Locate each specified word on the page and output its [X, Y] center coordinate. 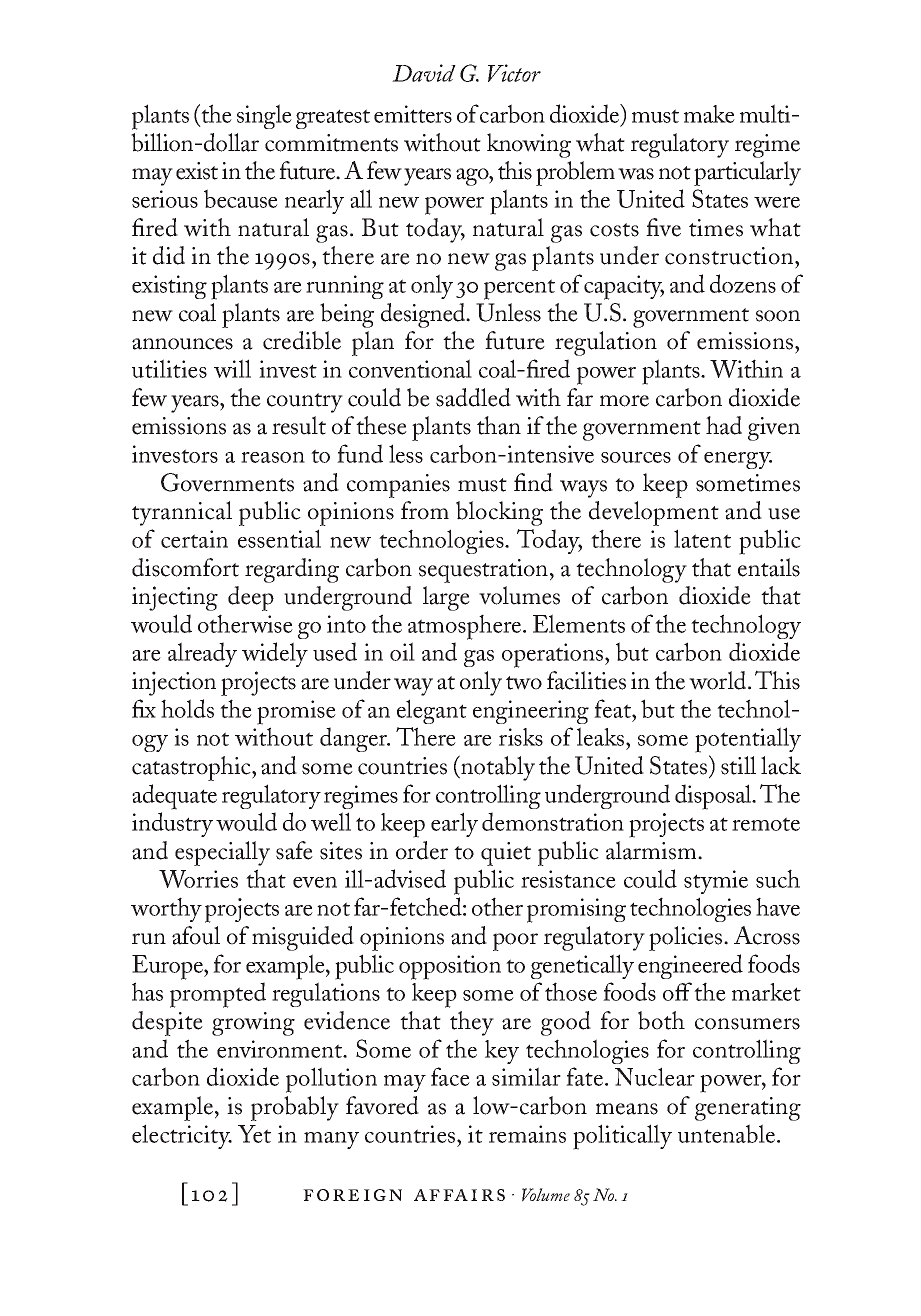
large [446, 598]
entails [769, 567]
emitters [413, 114]
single [264, 116]
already [202, 654]
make [709, 114]
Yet [254, 1134]
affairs [459, 1195]
